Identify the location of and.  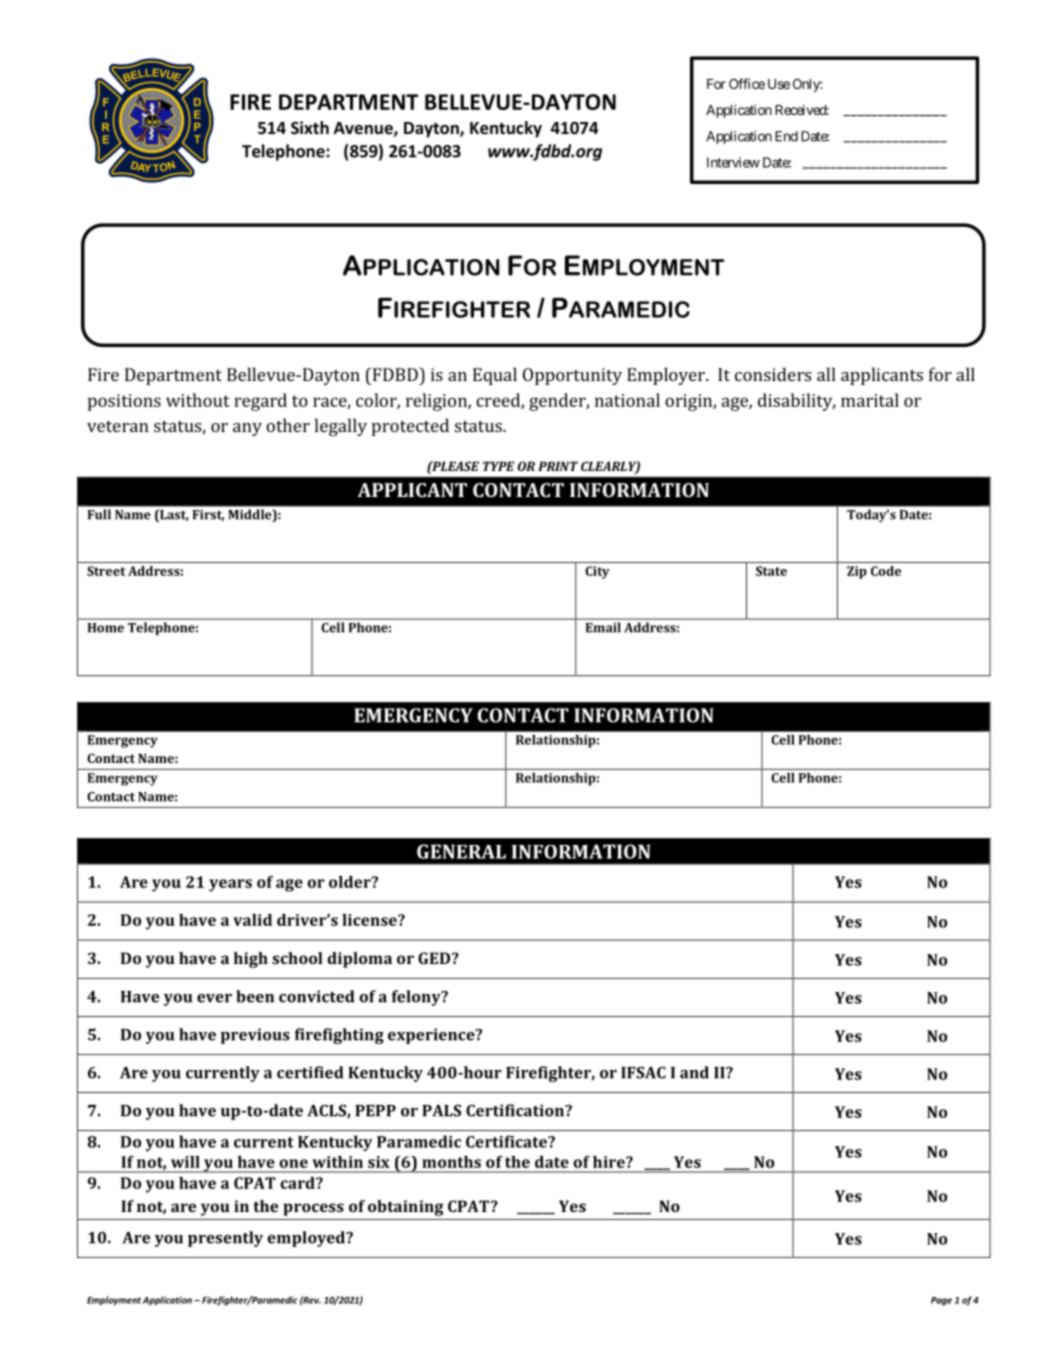
(694, 1072).
